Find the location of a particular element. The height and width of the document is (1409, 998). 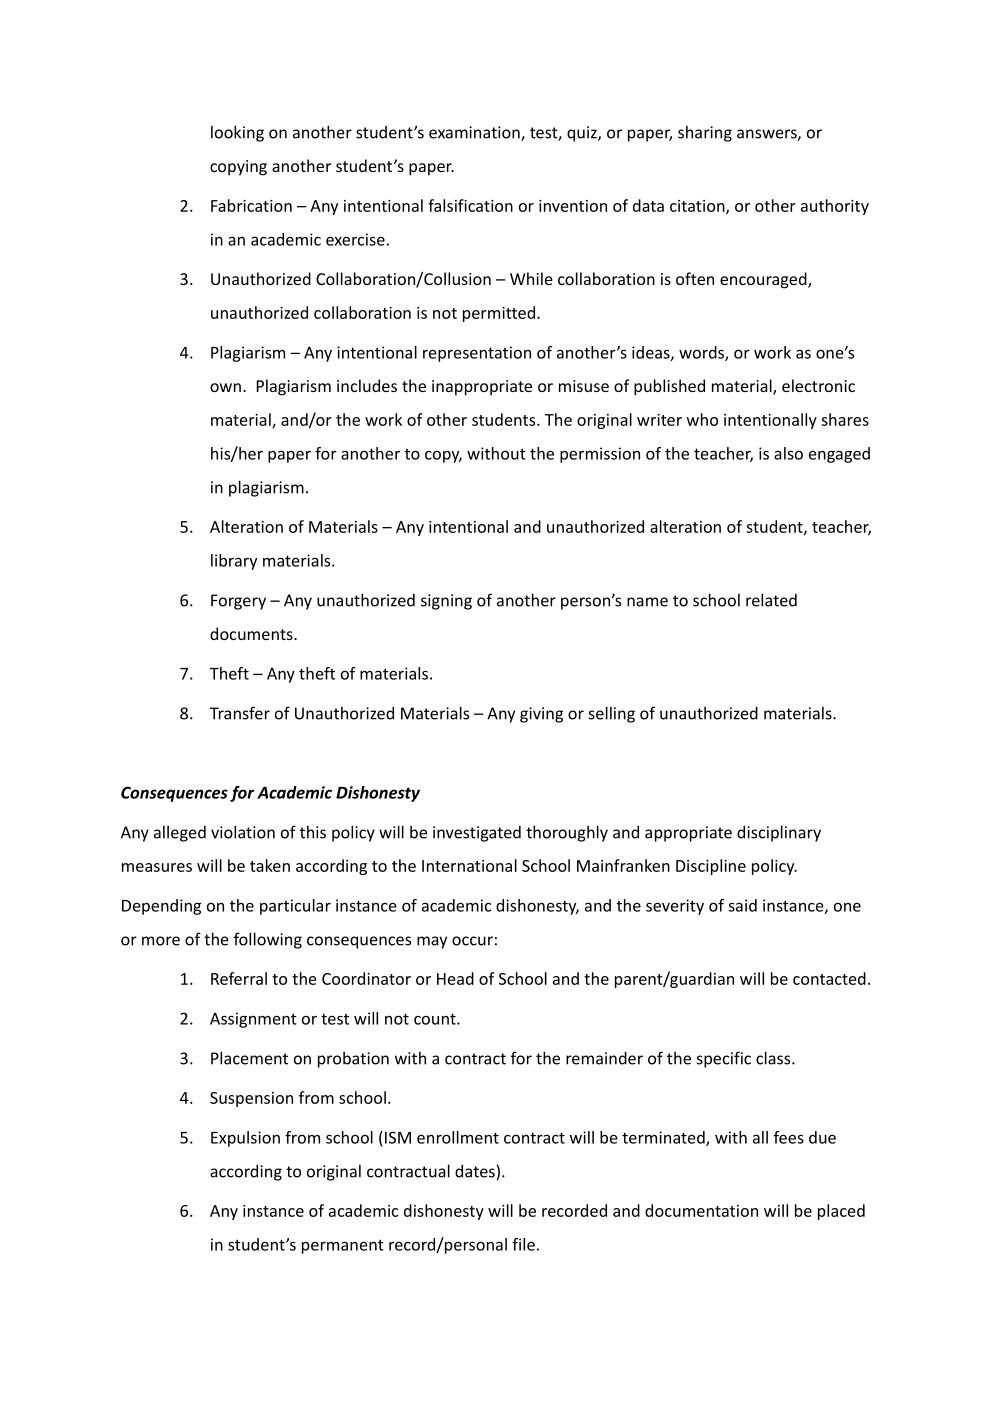

Assignment is located at coordinates (253, 1020).
